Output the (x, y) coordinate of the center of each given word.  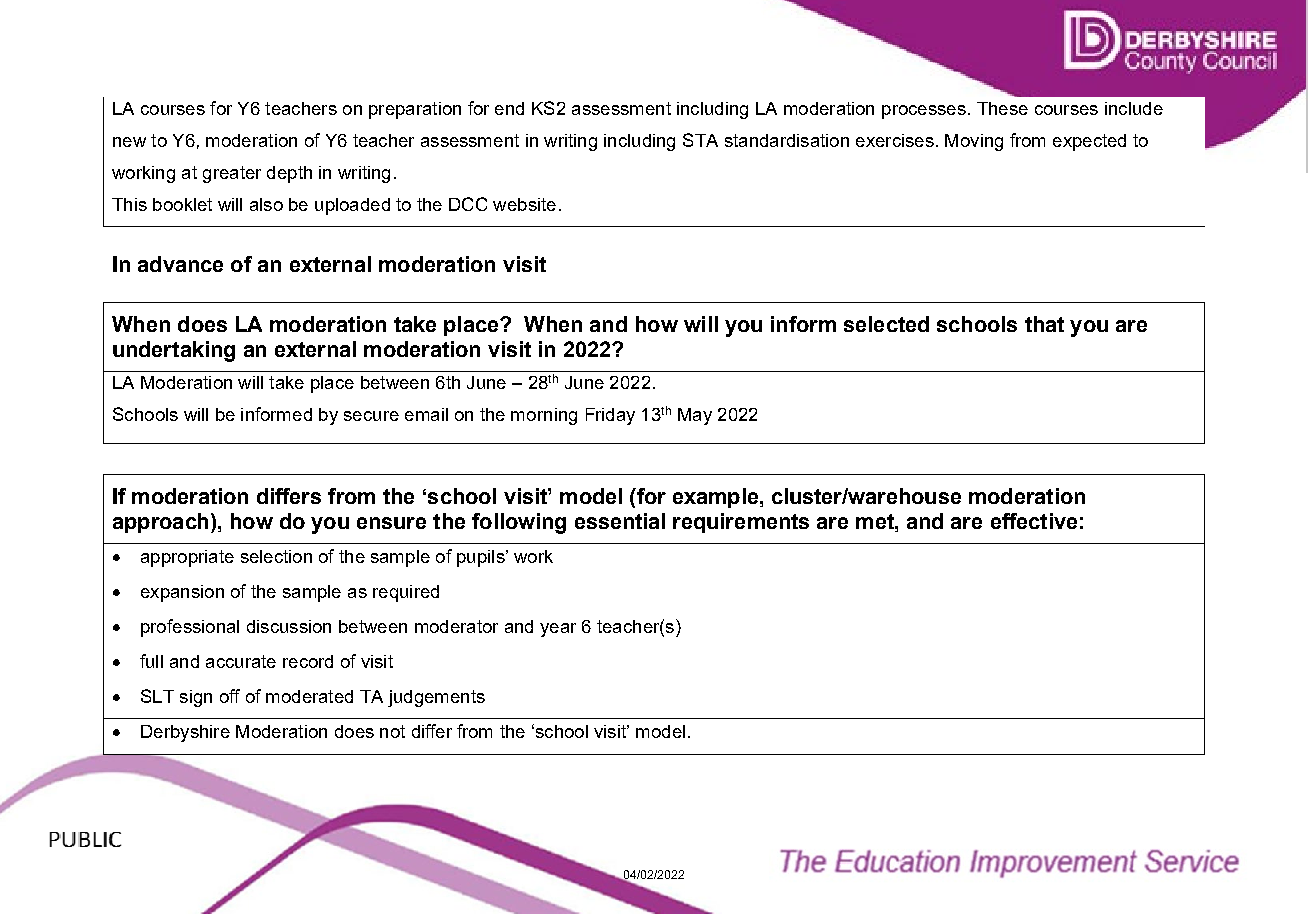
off (230, 696)
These (1002, 108)
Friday (610, 416)
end (509, 108)
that (1044, 324)
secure (371, 416)
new (129, 142)
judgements (436, 698)
